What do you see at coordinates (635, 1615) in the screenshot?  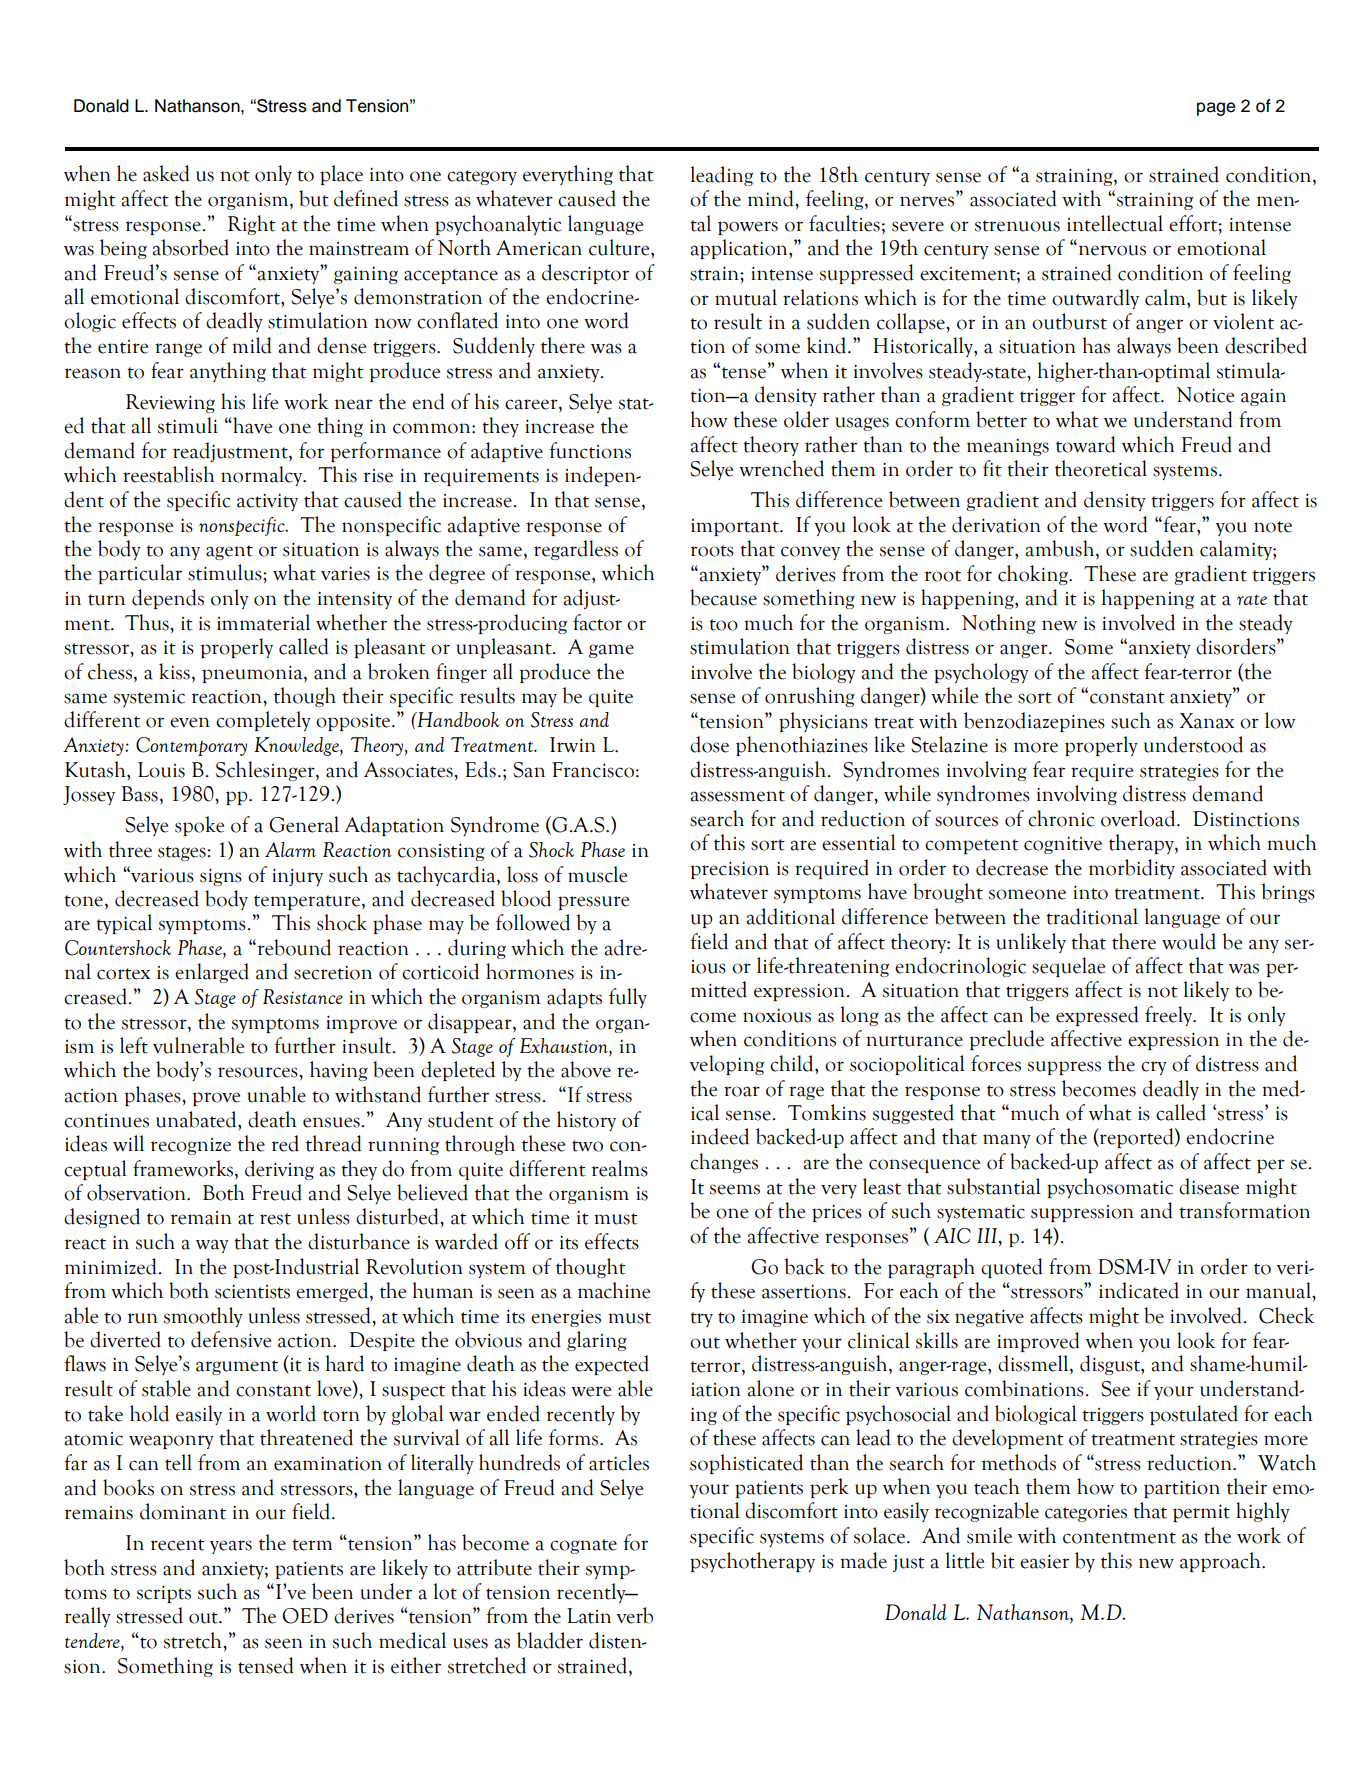 I see `verb` at bounding box center [635, 1615].
